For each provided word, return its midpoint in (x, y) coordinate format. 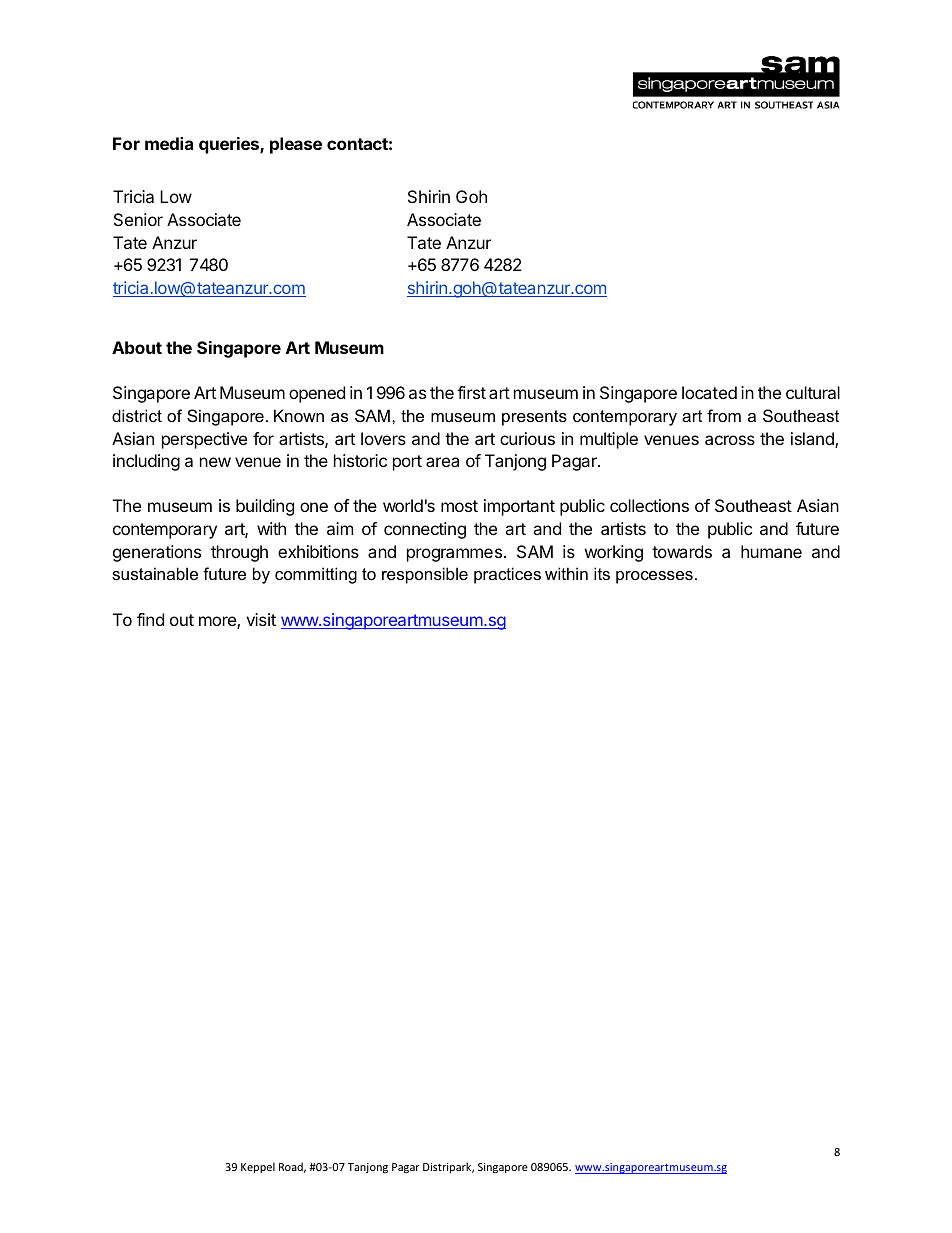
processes (654, 577)
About (137, 347)
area (442, 462)
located (709, 392)
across (730, 440)
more (218, 622)
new (215, 462)
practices (507, 575)
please (296, 145)
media (169, 143)
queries (230, 145)
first (471, 392)
